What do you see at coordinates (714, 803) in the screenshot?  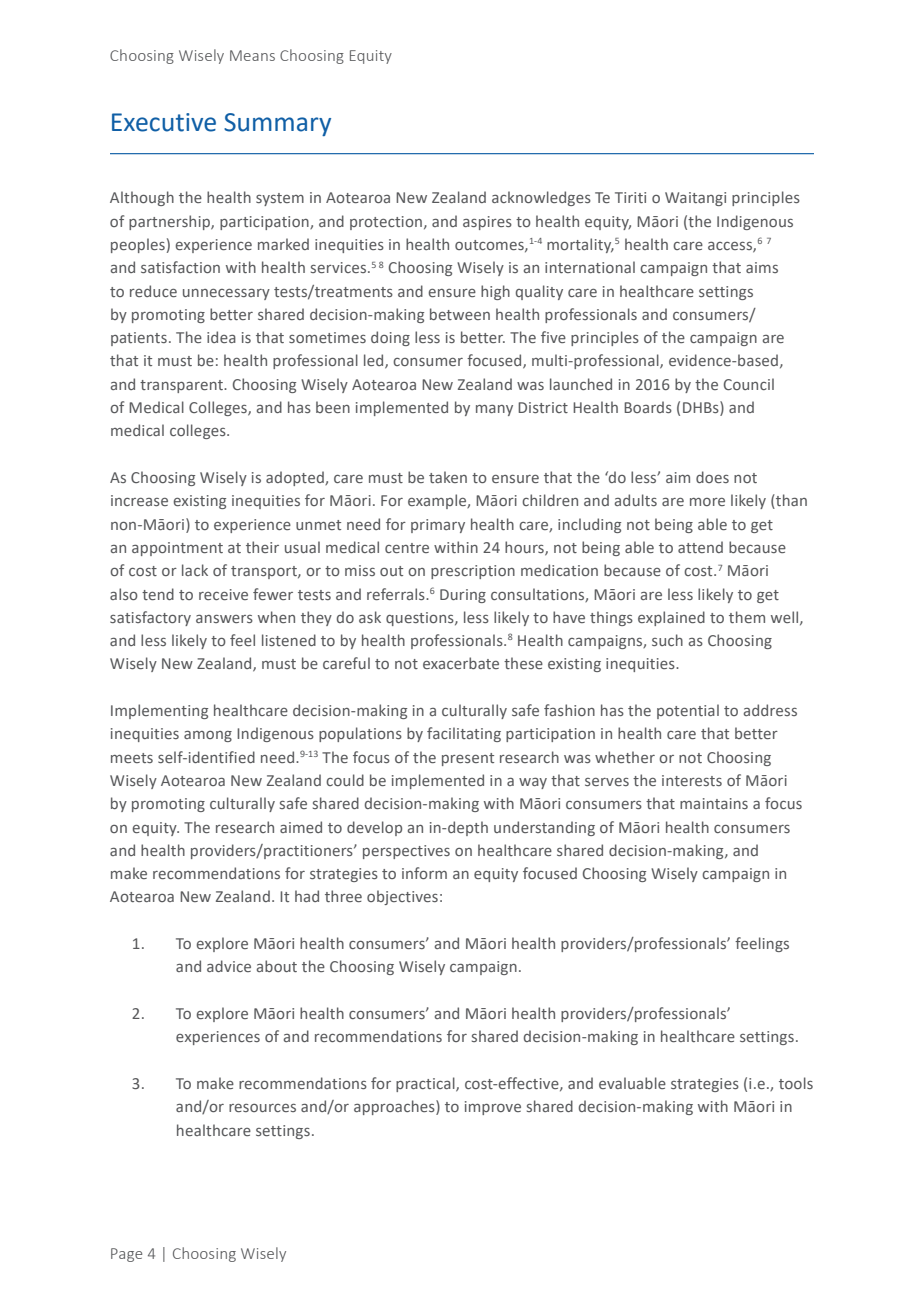 I see `maintains` at bounding box center [714, 803].
